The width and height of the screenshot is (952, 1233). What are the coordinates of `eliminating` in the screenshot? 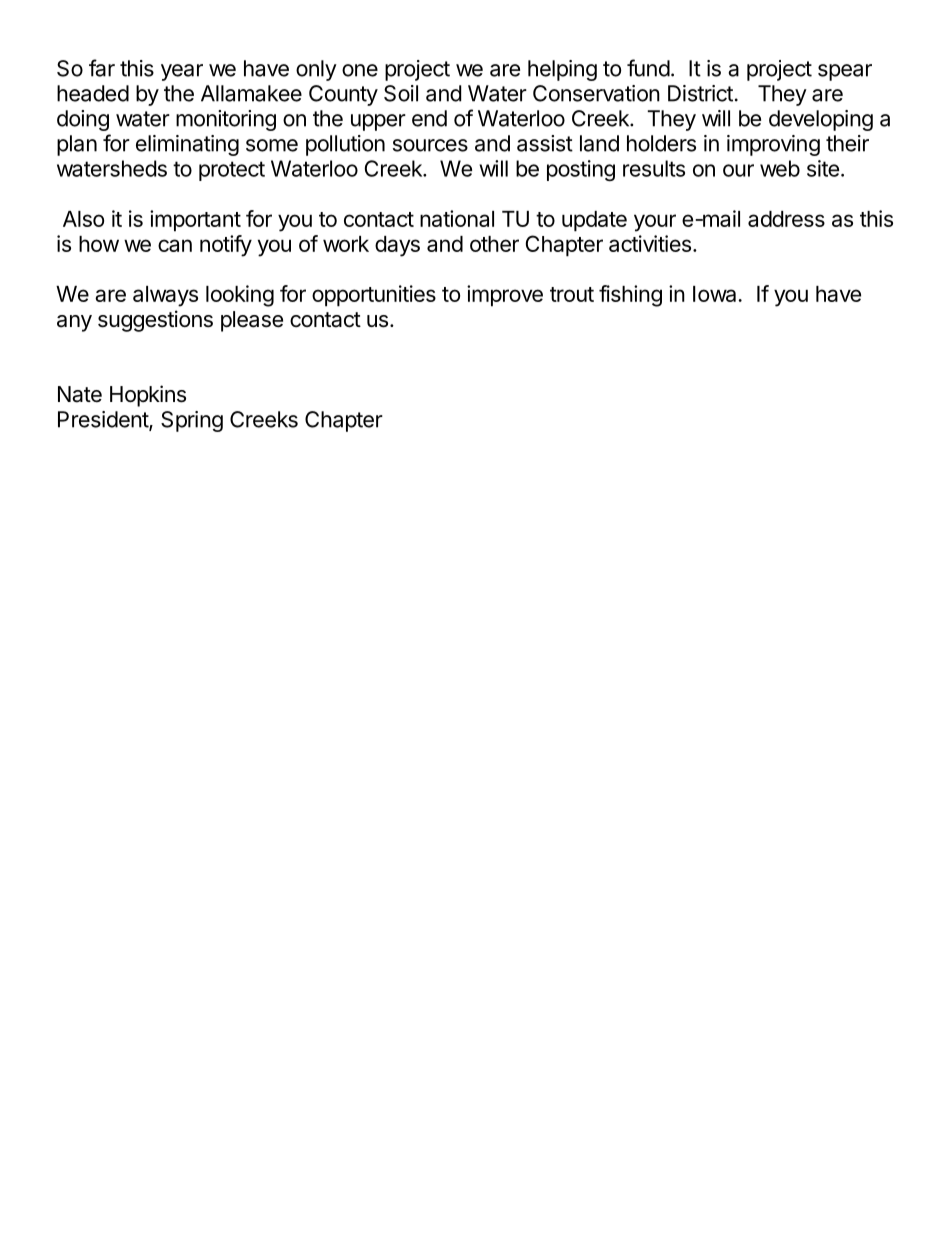 It's located at (187, 145).
